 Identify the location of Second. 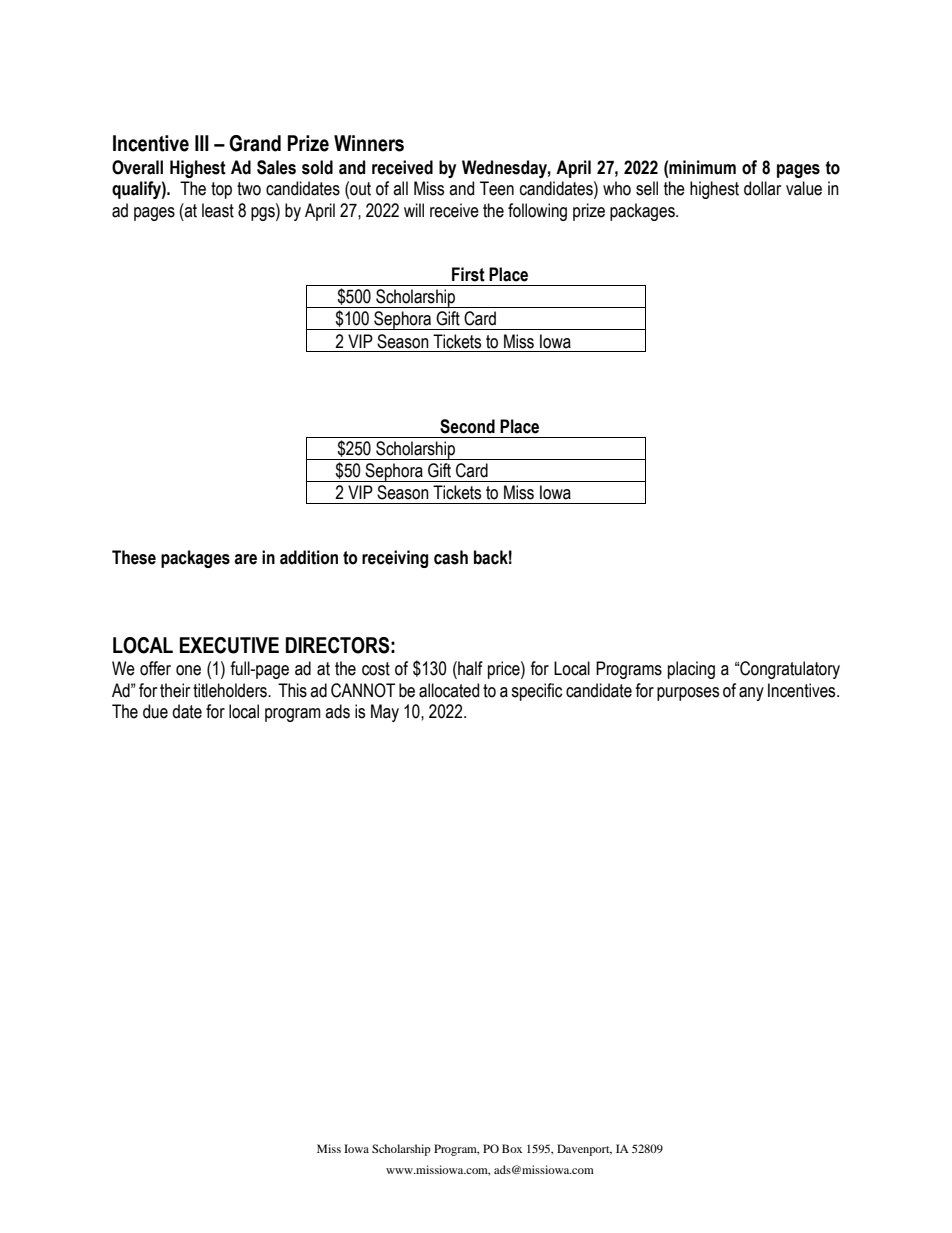
(467, 426).
